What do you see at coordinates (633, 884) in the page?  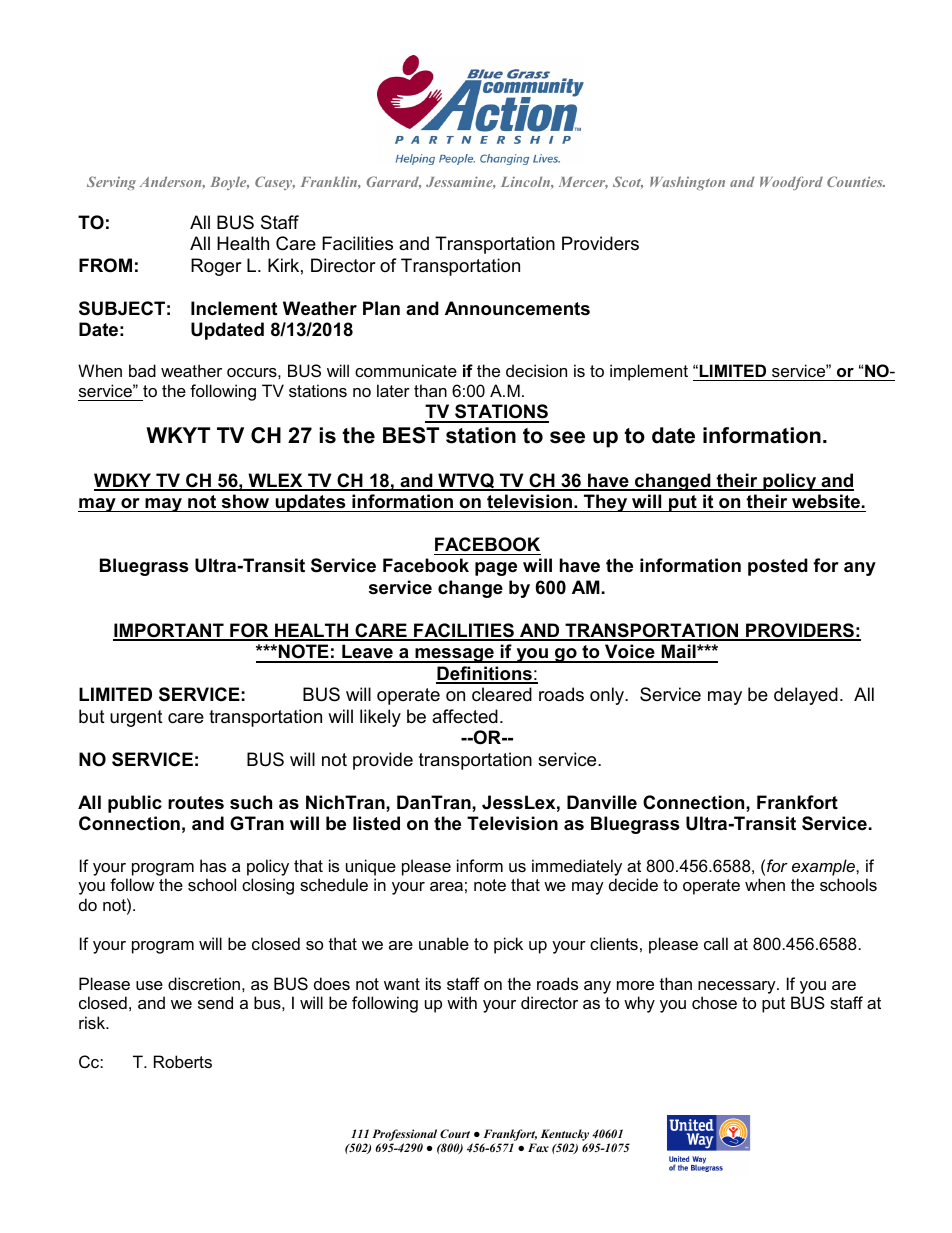 I see `decide` at bounding box center [633, 884].
